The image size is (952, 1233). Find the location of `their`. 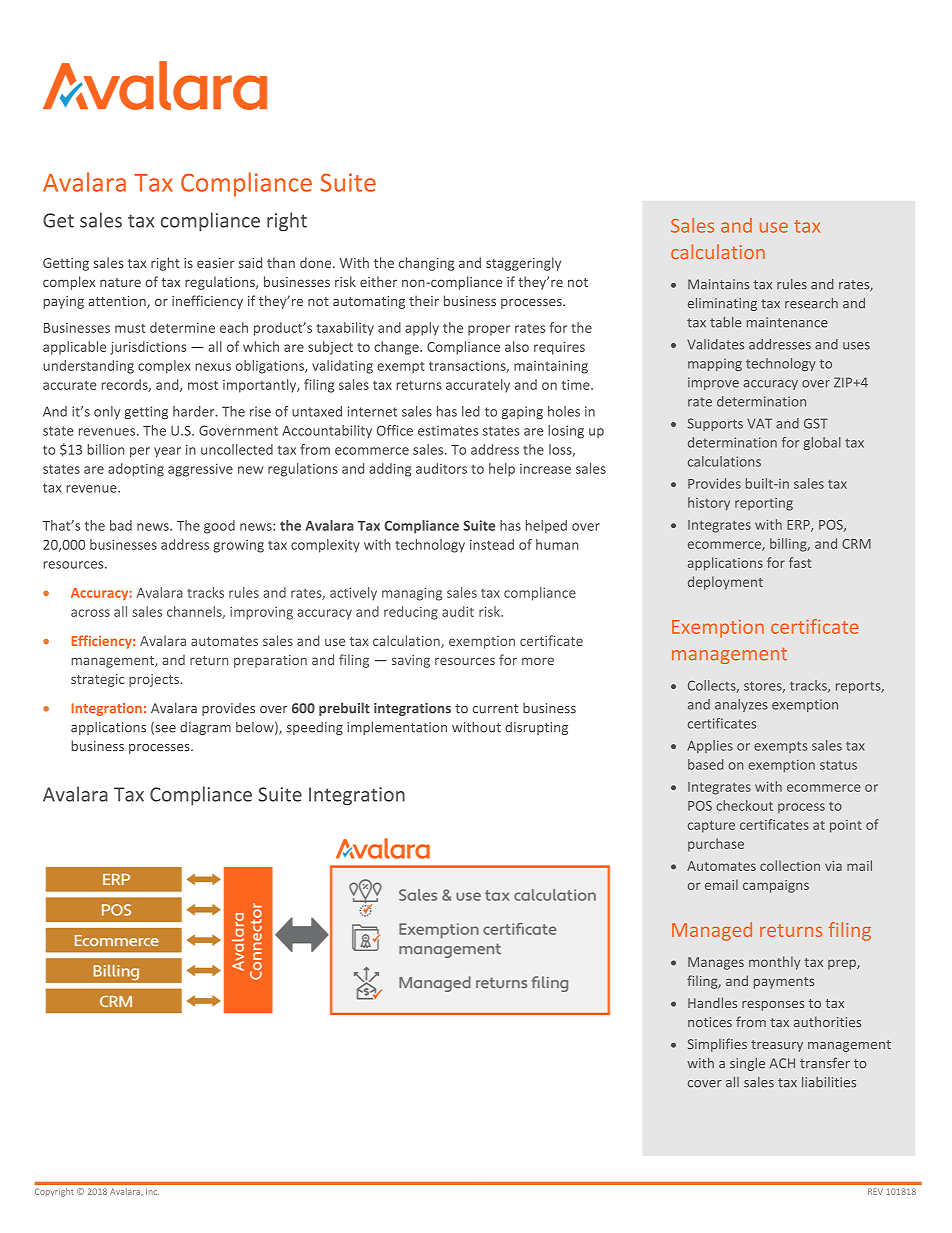

their is located at coordinates (424, 300).
